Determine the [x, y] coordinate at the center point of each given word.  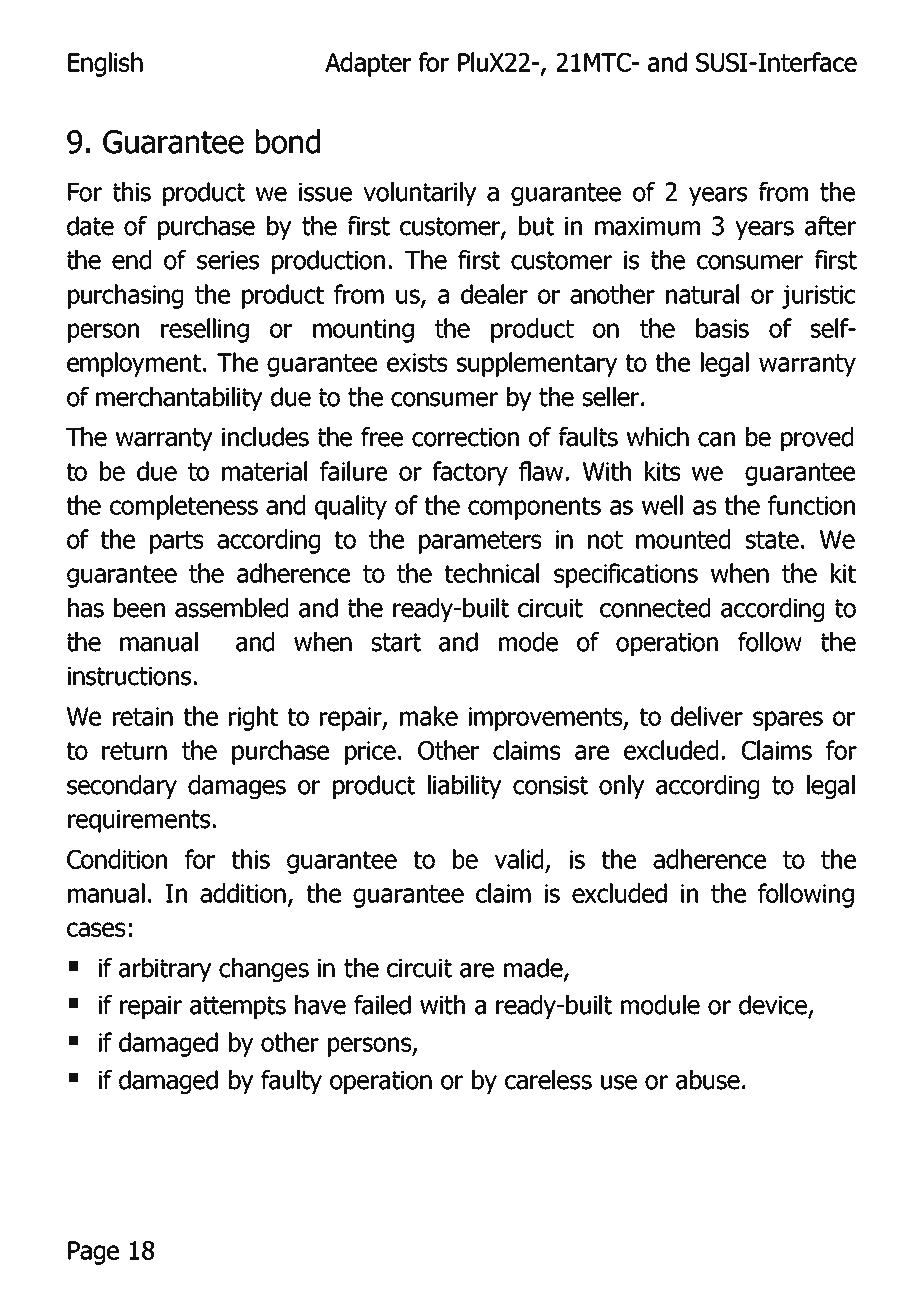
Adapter [368, 64]
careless [548, 1080]
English [105, 64]
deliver [707, 716]
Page [93, 1253]
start [396, 642]
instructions [129, 676]
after [830, 226]
